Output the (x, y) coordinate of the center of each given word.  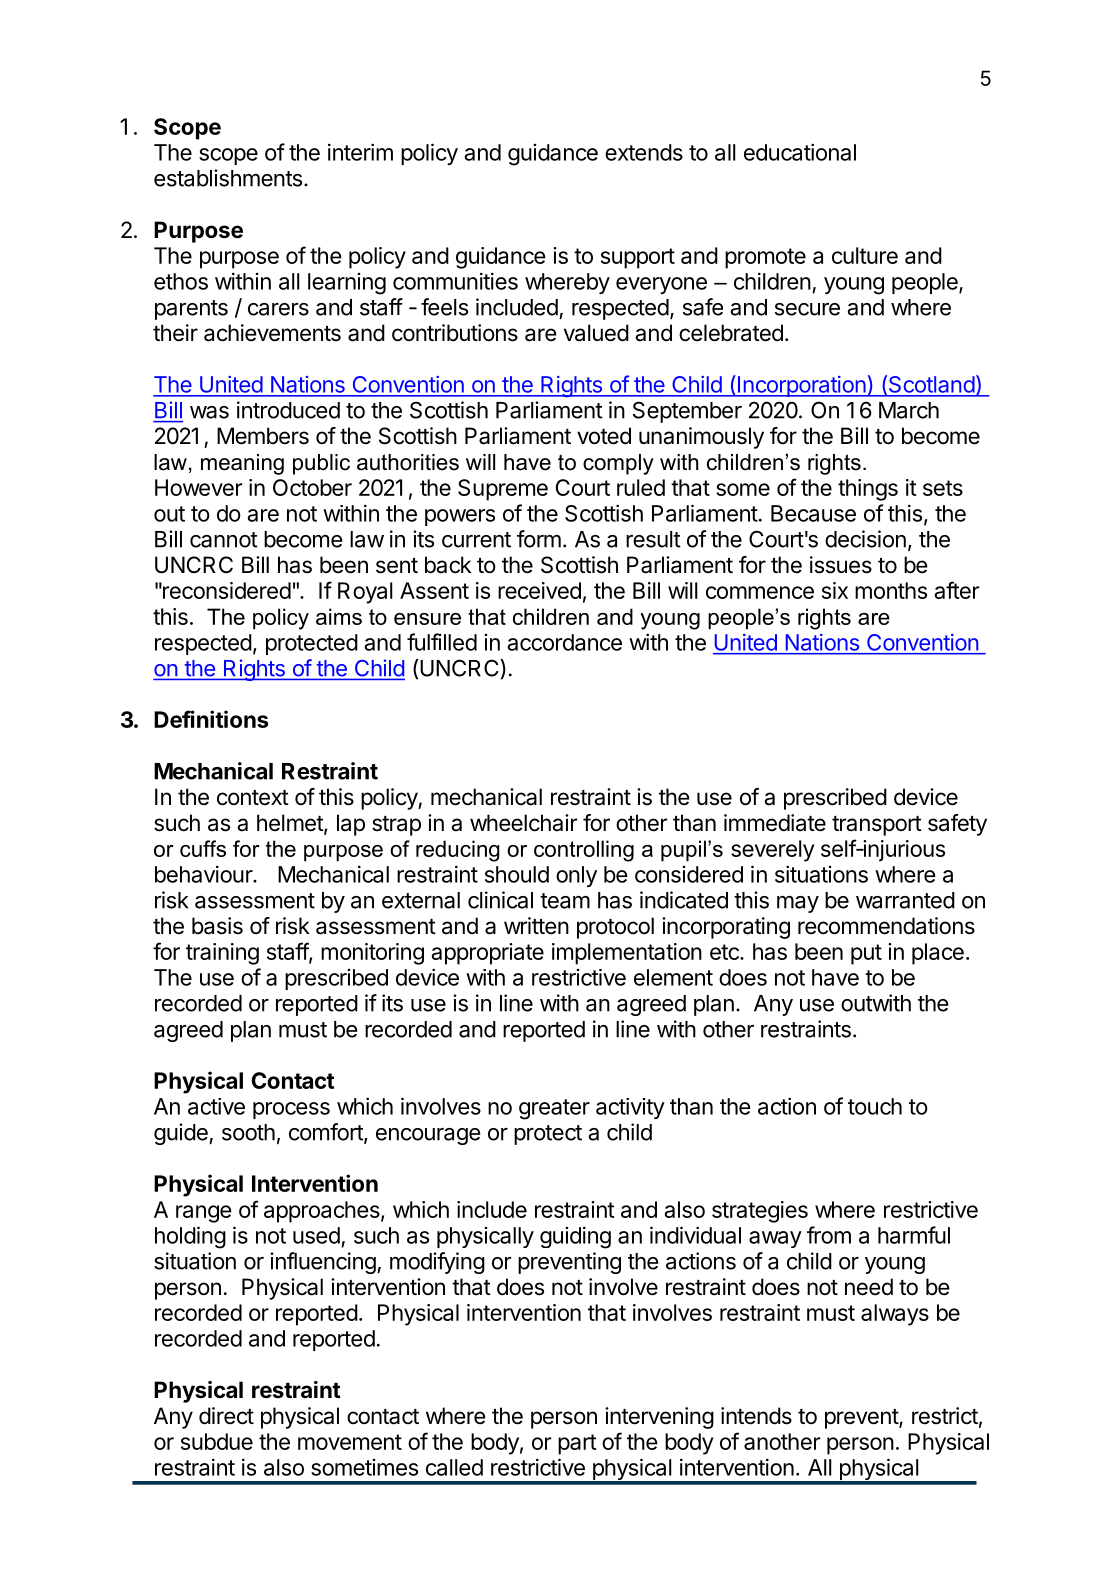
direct (226, 1416)
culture (865, 255)
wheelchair (523, 823)
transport (877, 826)
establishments (228, 178)
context (253, 798)
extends (644, 152)
